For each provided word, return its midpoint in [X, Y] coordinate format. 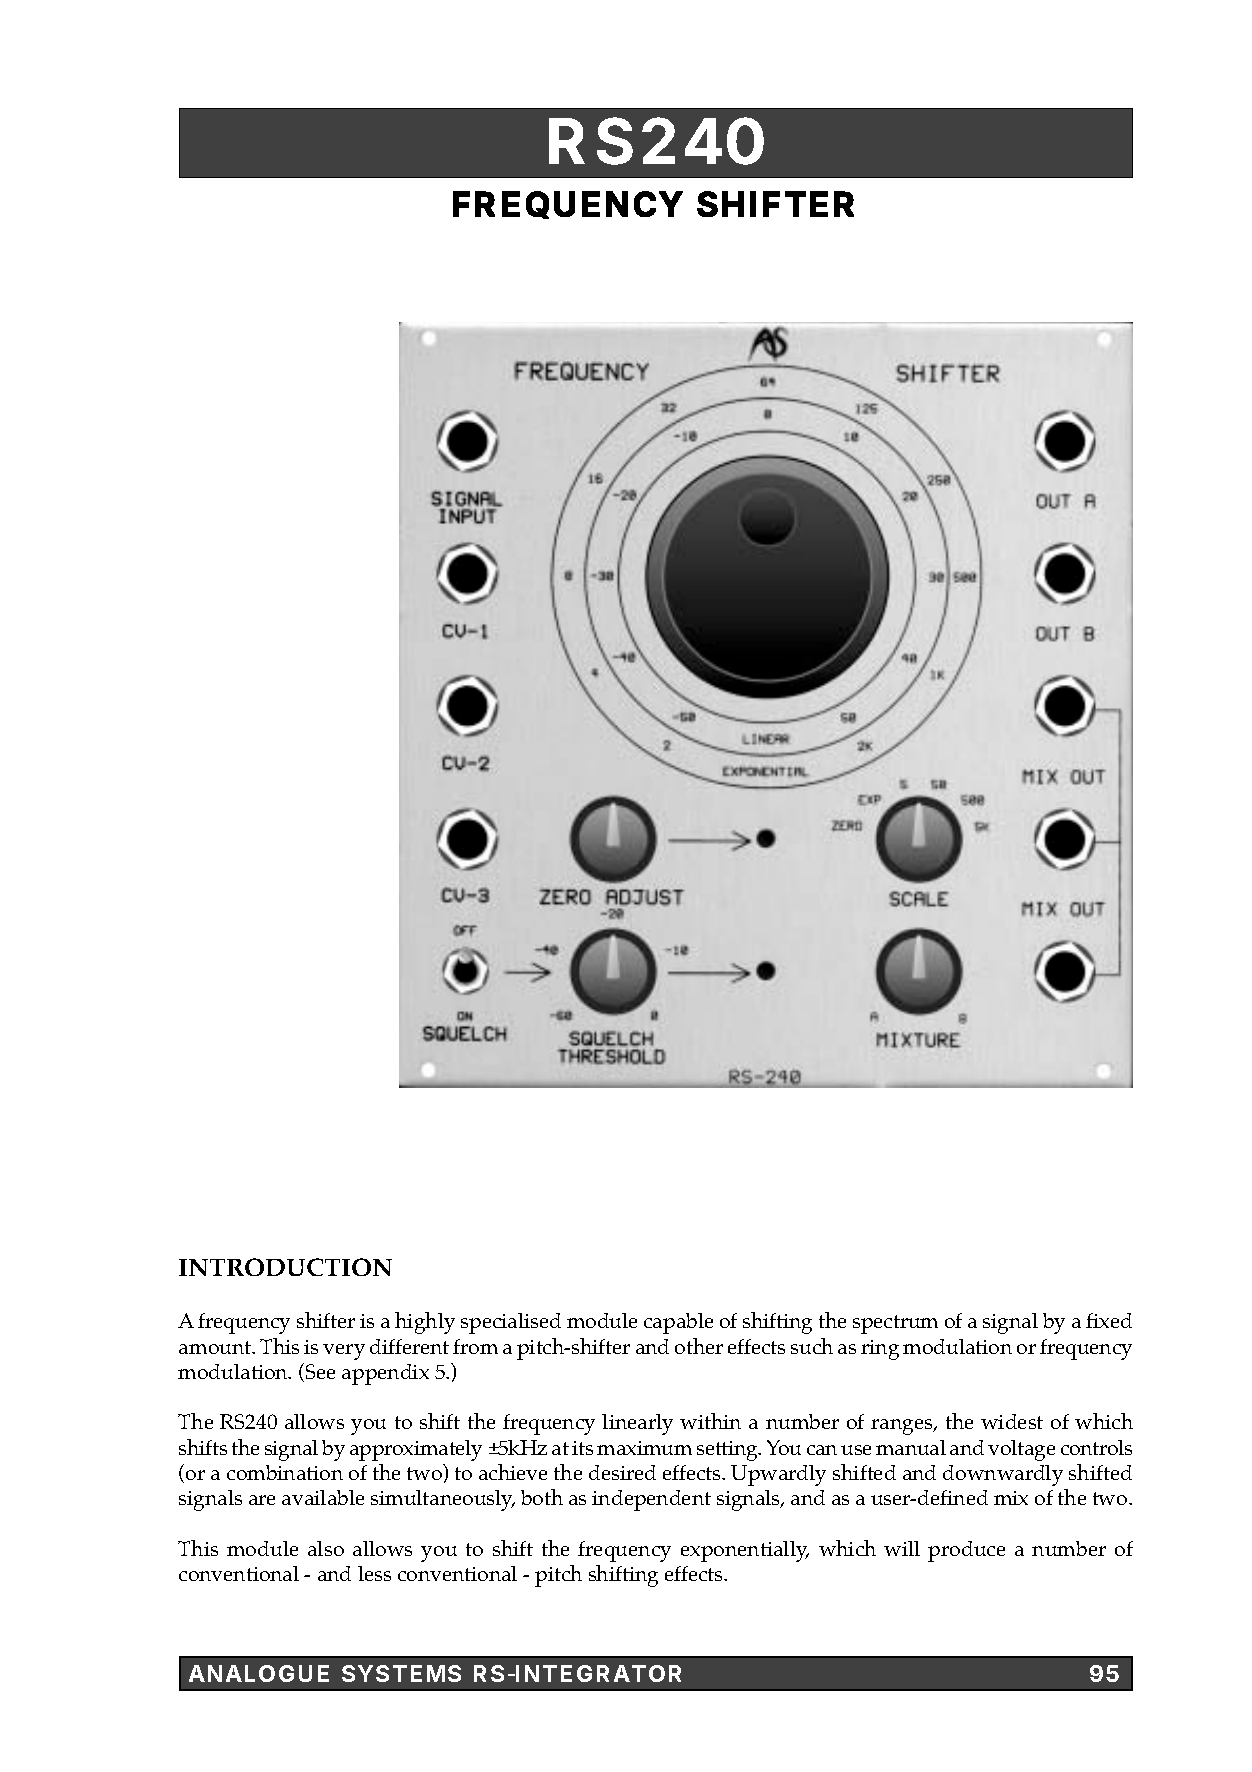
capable [678, 1323]
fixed [1109, 1320]
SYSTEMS [401, 1673]
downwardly [1003, 1475]
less [374, 1573]
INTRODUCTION [285, 1267]
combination [285, 1472]
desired [622, 1472]
